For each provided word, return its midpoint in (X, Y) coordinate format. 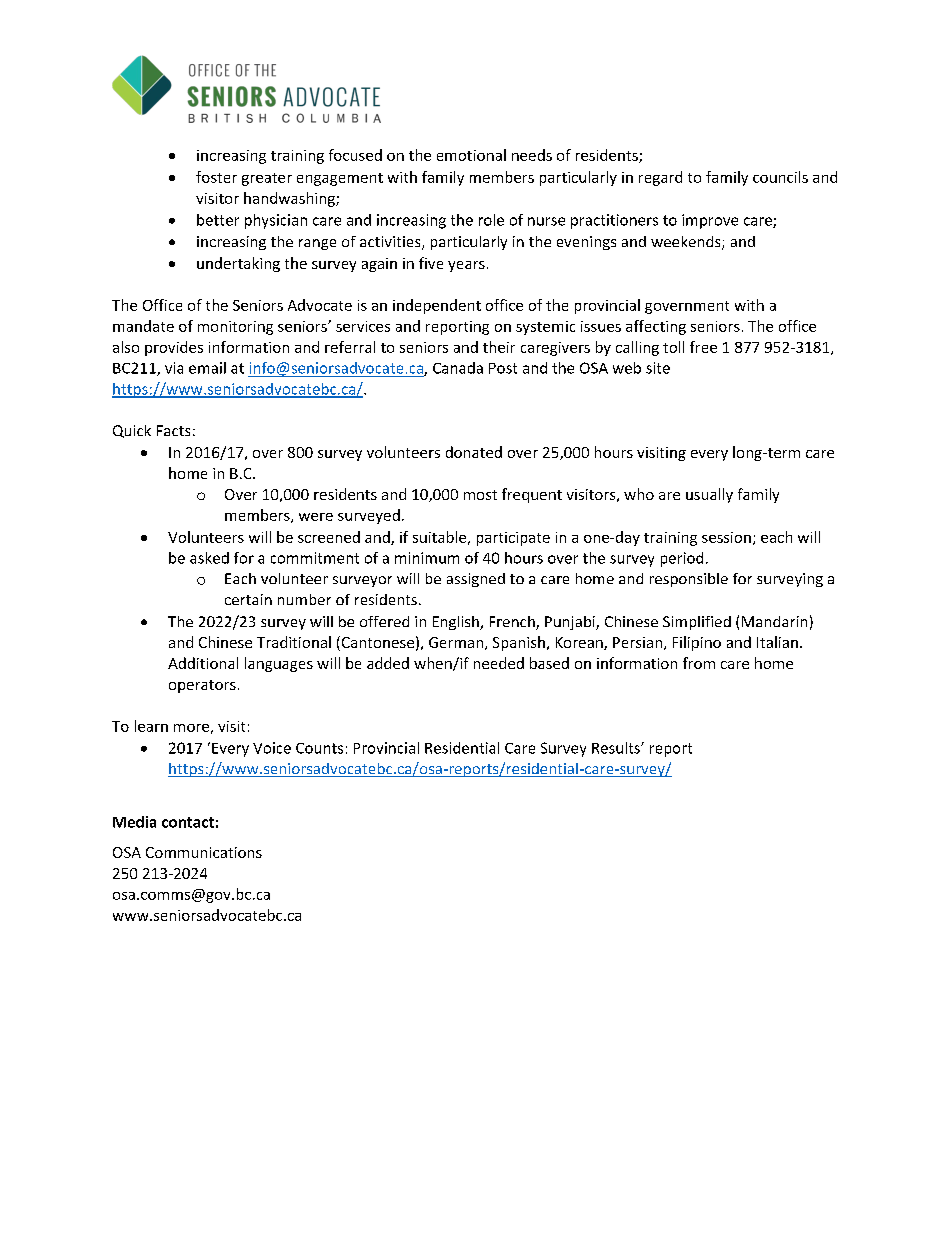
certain (248, 599)
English (457, 623)
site (658, 368)
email (207, 368)
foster (216, 177)
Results (617, 748)
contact (188, 822)
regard (660, 178)
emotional (471, 155)
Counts (319, 748)
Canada (458, 368)
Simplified (697, 623)
